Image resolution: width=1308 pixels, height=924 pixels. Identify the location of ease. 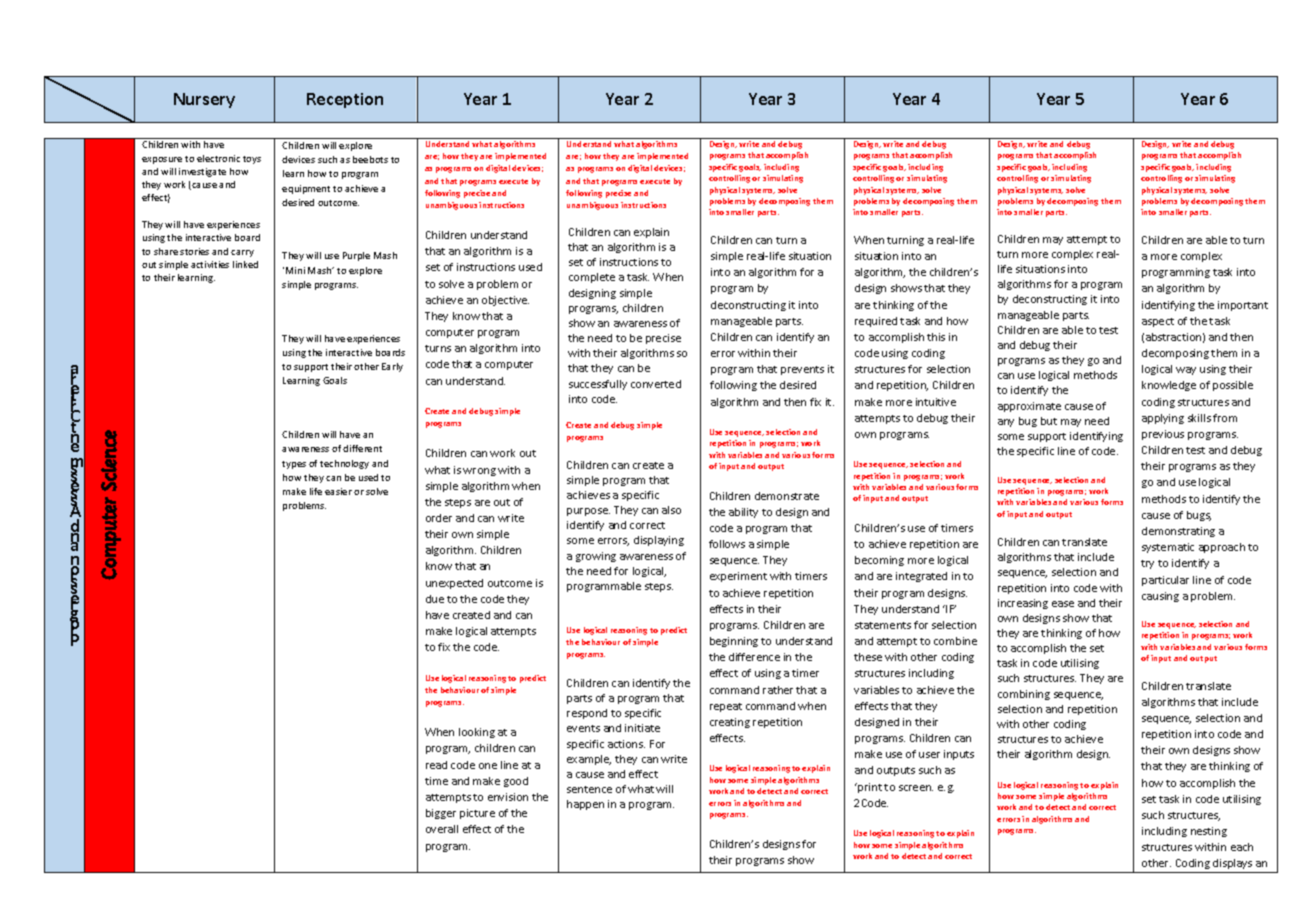
(1063, 604).
